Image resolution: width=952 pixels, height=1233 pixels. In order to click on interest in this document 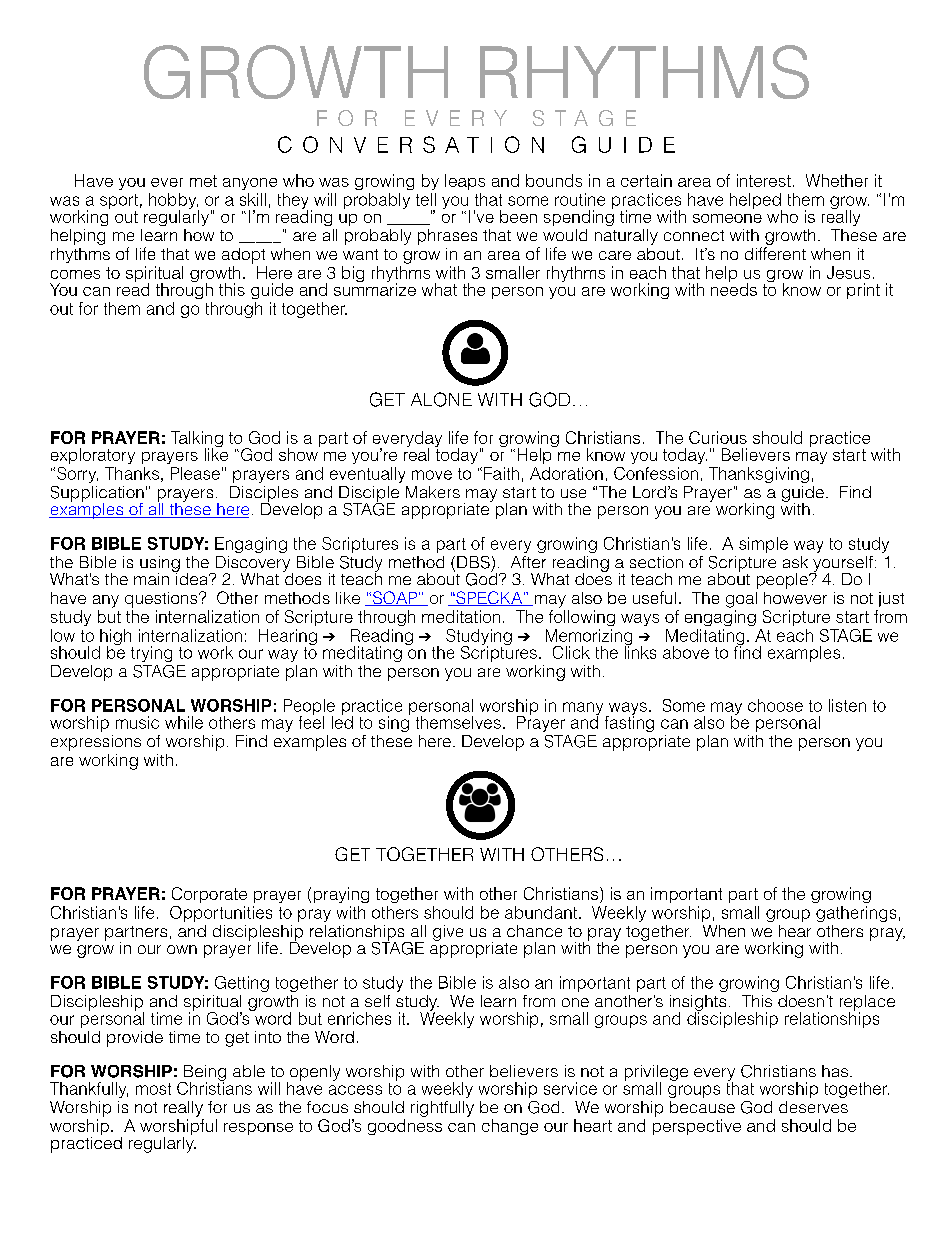, I will do `click(764, 180)`.
